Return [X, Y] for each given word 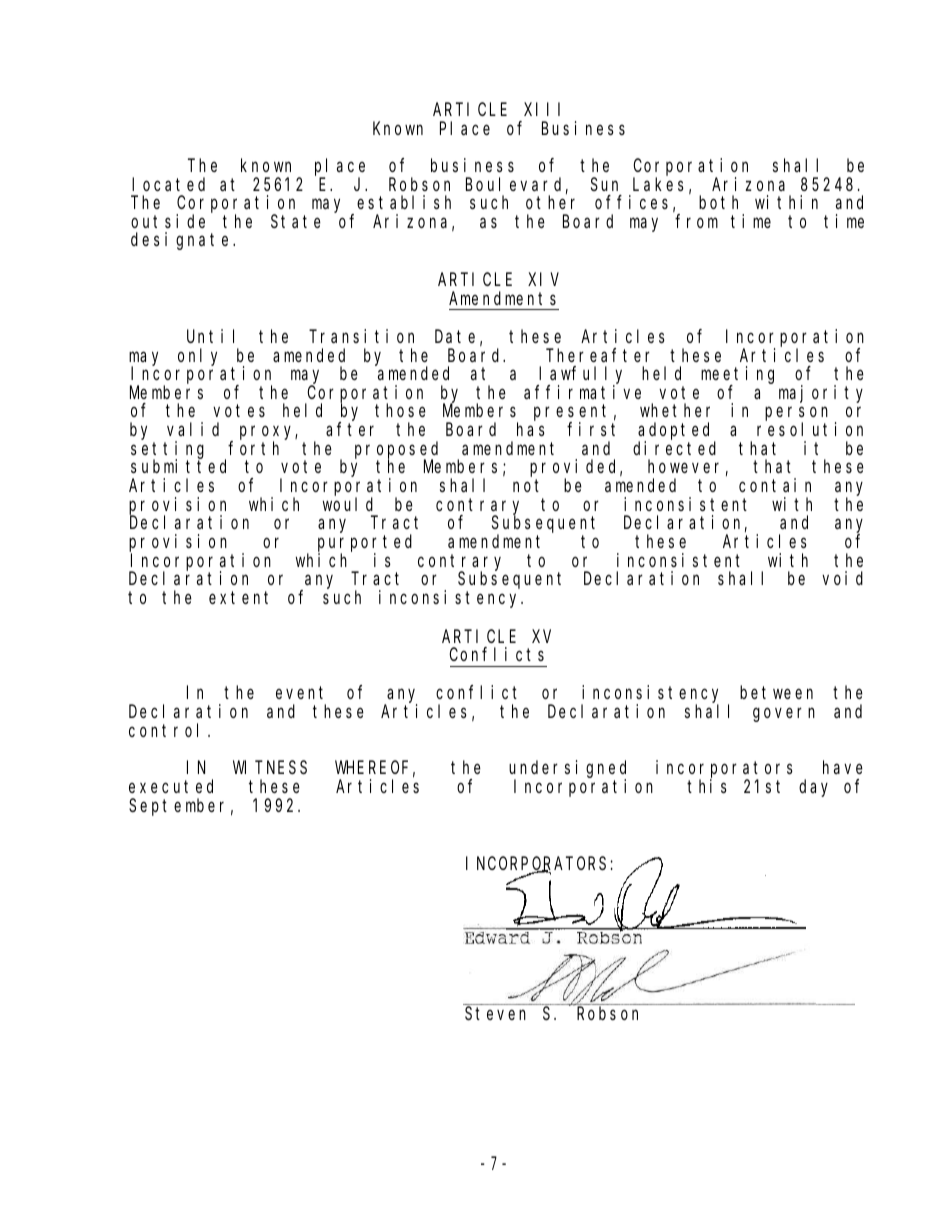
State [296, 221]
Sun [604, 184]
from [696, 221]
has [531, 429]
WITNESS [270, 767]
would [348, 504]
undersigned [567, 770]
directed [674, 448]
